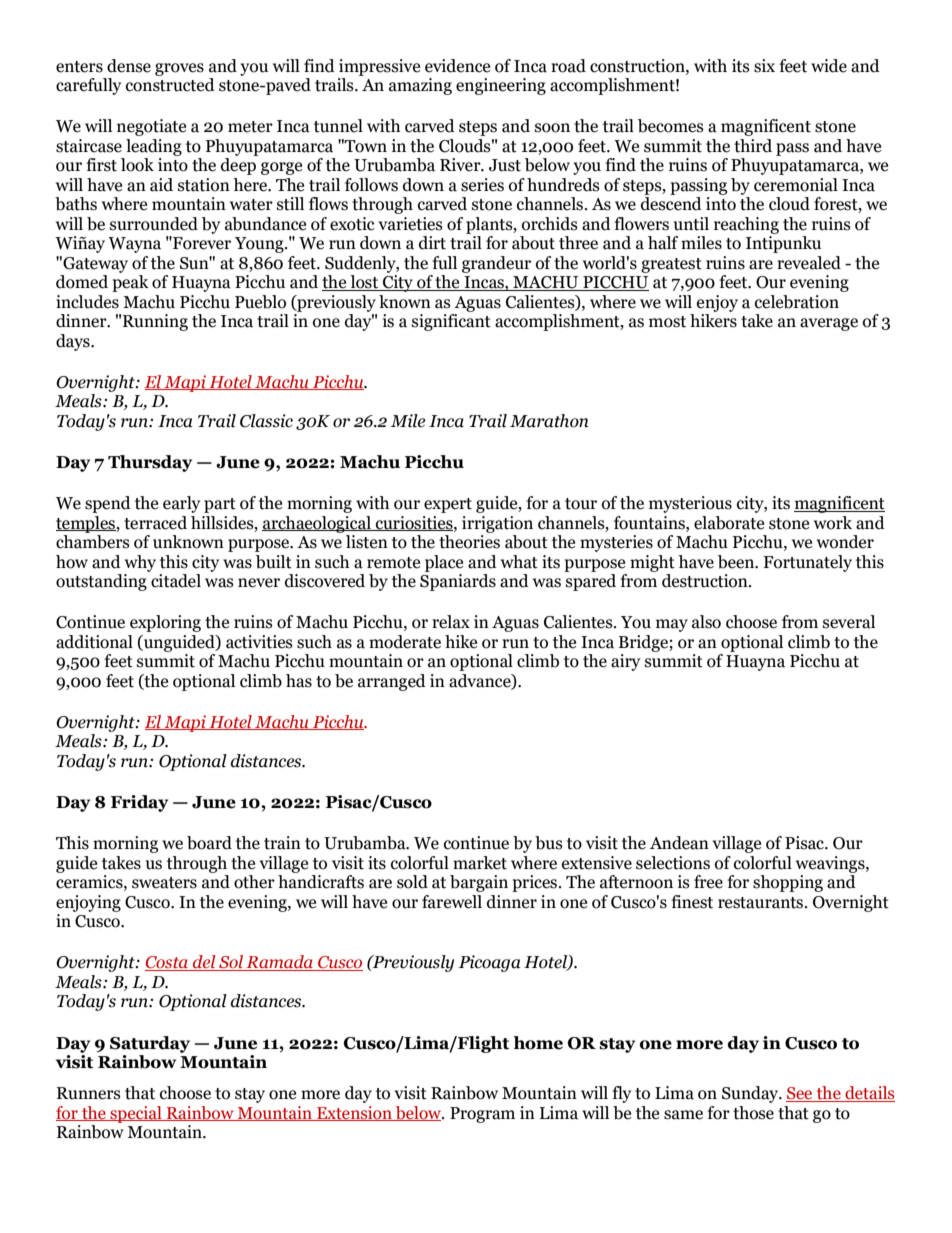 Image resolution: width=952 pixels, height=1233 pixels. Describe the element at coordinates (706, 622) in the screenshot. I see `also` at that location.
